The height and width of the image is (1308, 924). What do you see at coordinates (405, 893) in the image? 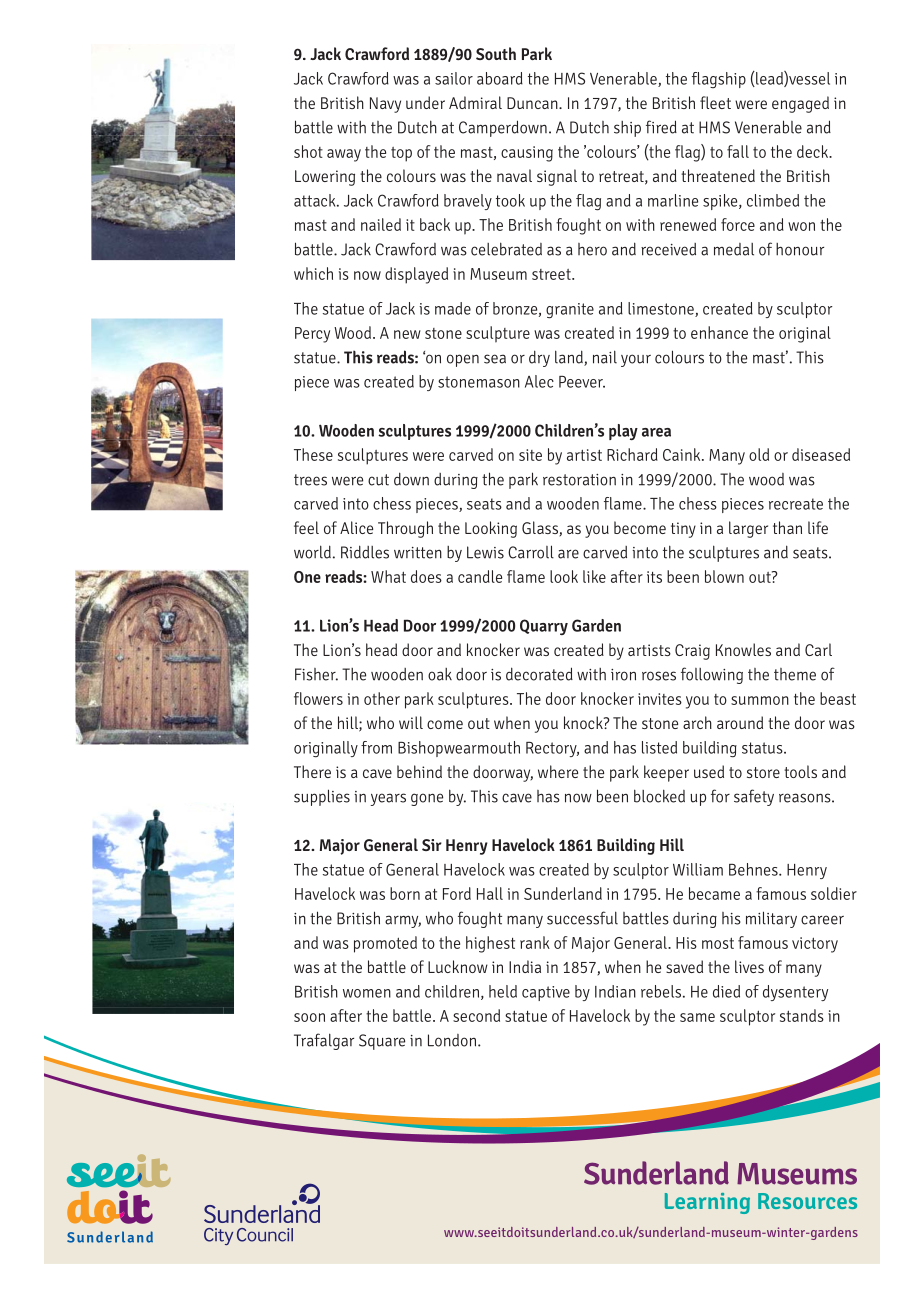
I see `born` at bounding box center [405, 893].
